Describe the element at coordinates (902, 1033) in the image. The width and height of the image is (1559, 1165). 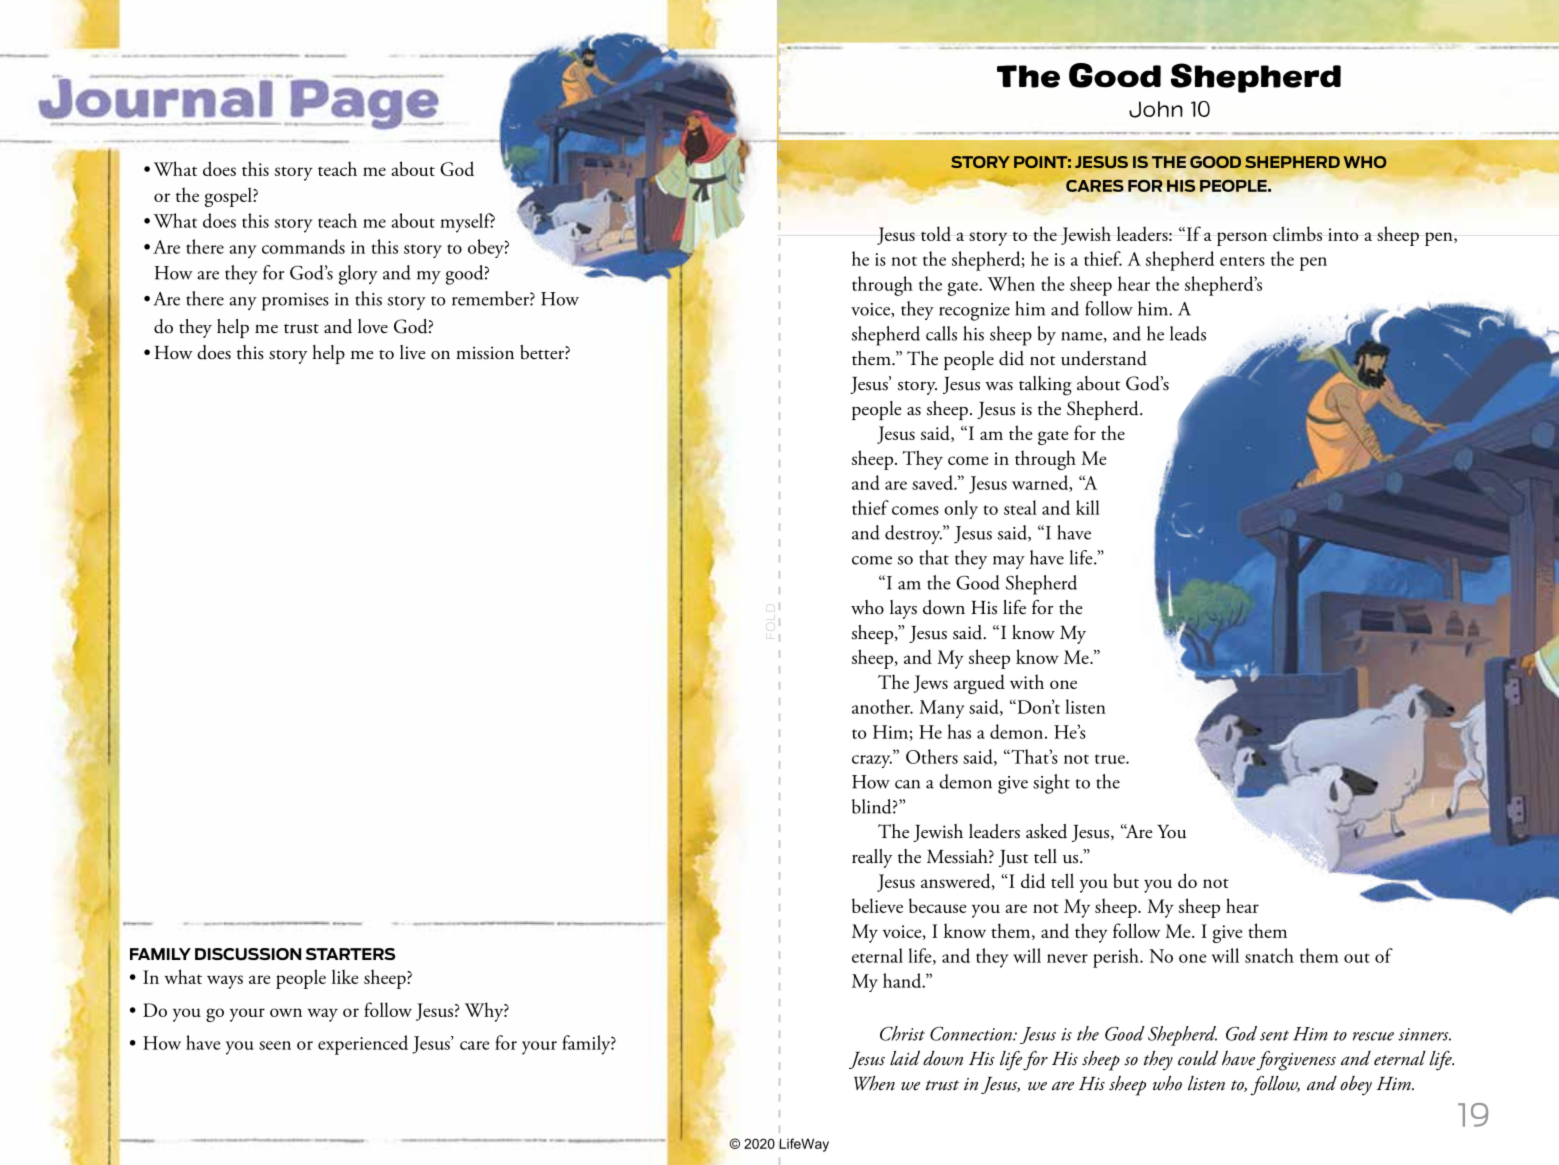
I see `Christ` at that location.
